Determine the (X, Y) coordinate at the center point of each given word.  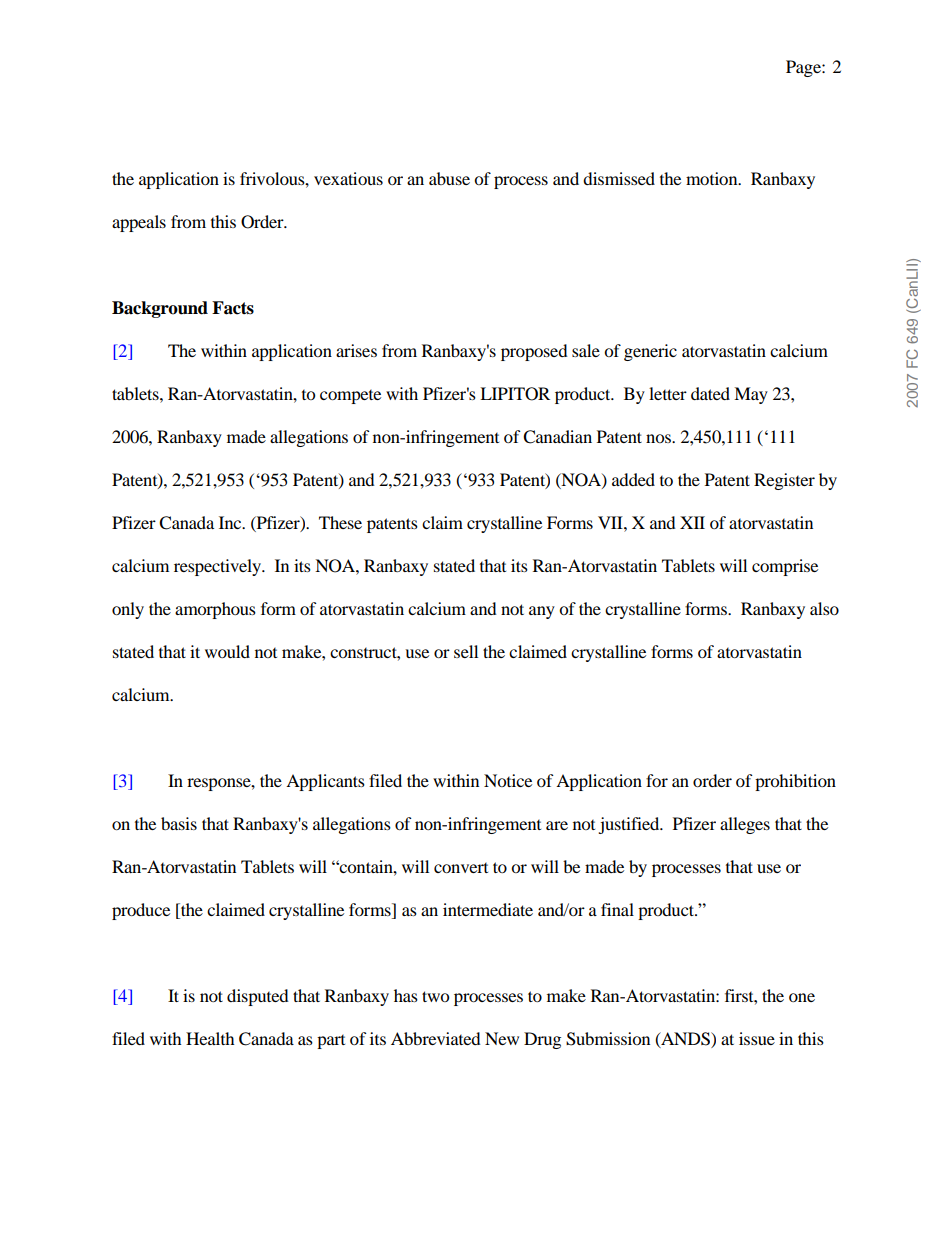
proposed (534, 352)
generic (650, 352)
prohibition (795, 782)
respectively (218, 567)
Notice (508, 780)
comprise (785, 567)
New (502, 1038)
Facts (233, 308)
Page (804, 68)
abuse (449, 178)
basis (179, 823)
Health (210, 1038)
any (542, 612)
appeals (139, 223)
